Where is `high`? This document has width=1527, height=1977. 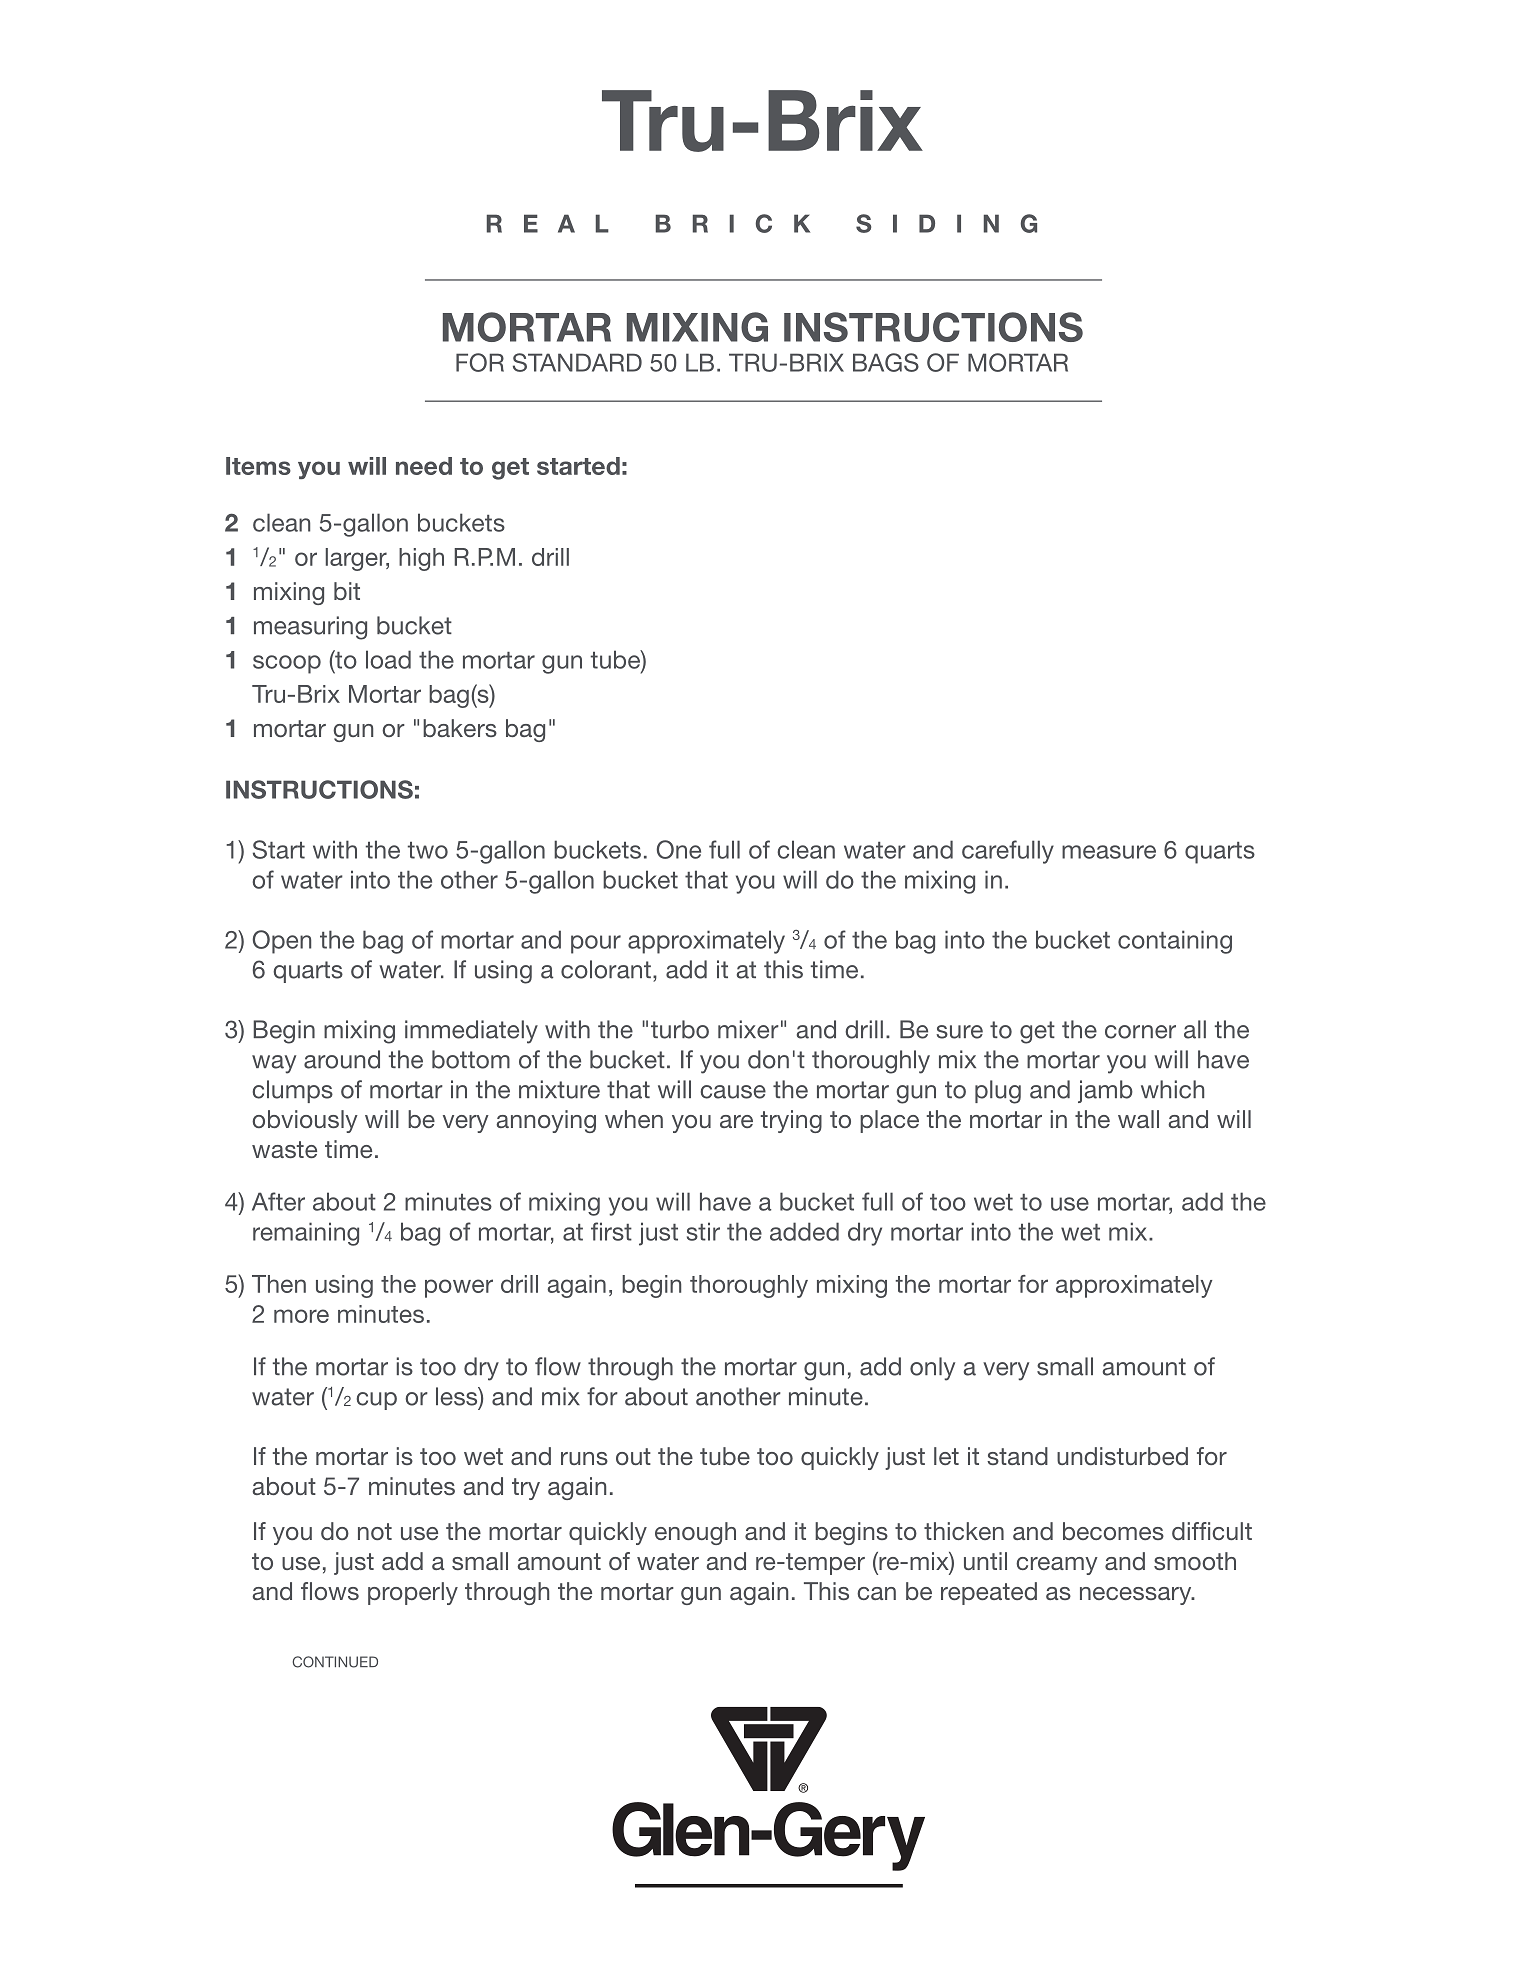 high is located at coordinates (421, 559).
